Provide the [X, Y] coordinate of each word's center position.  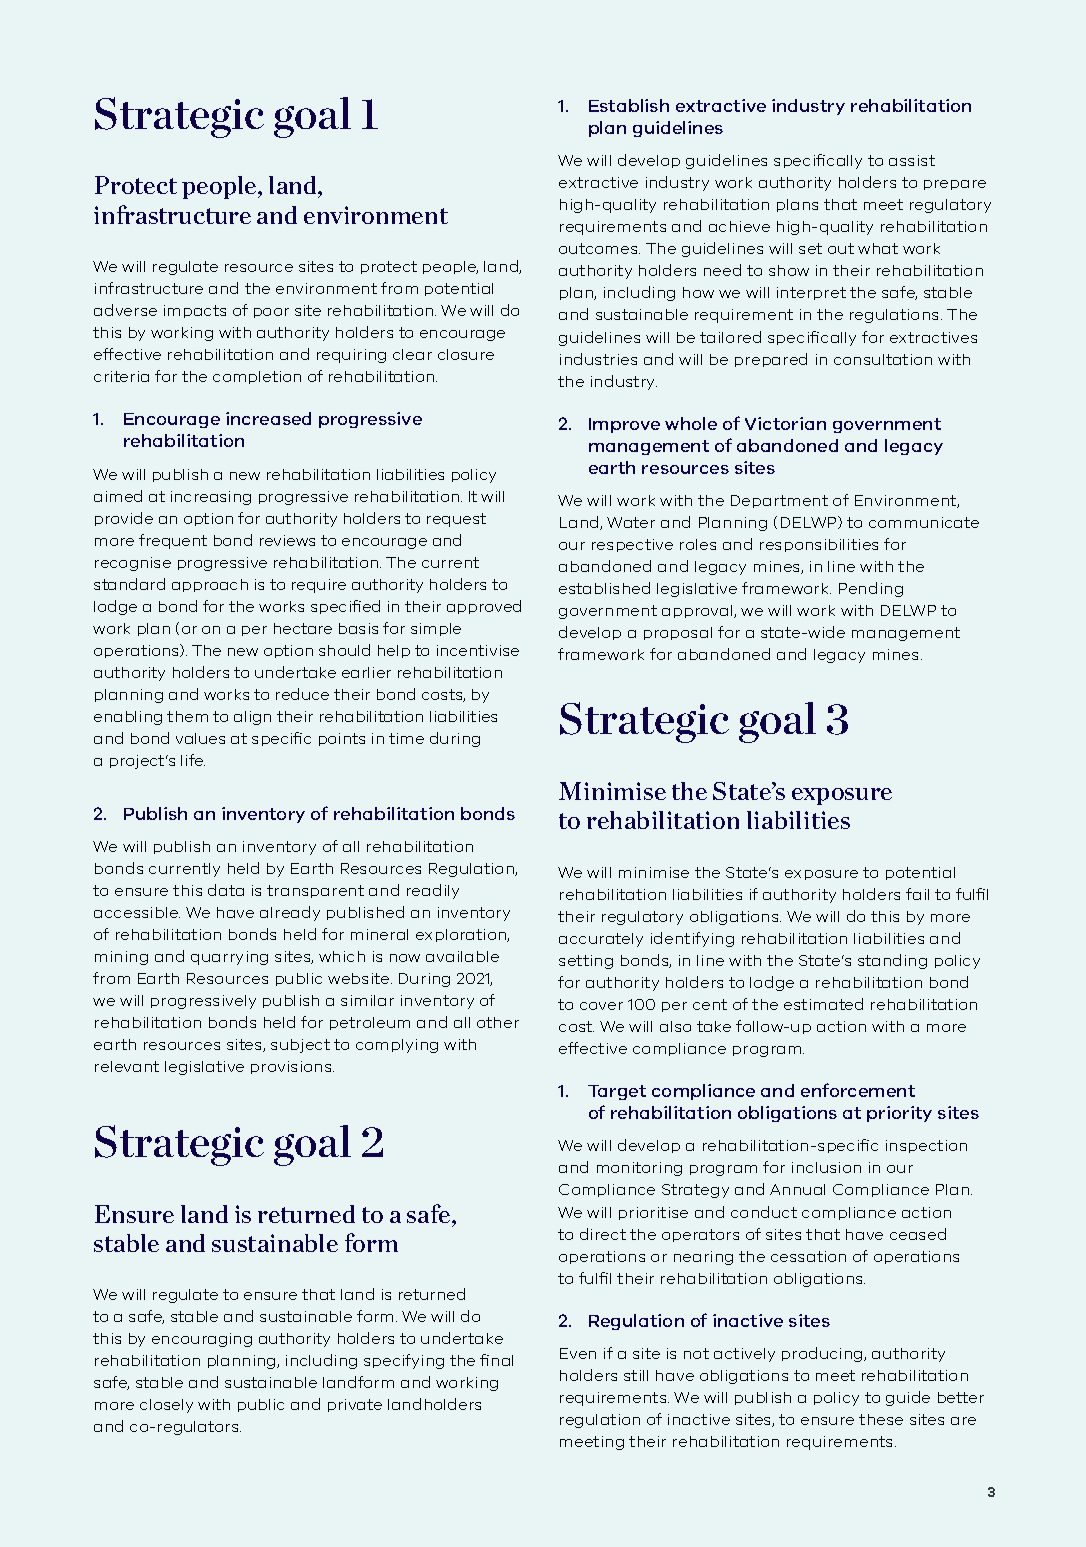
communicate [924, 522]
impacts [195, 311]
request [456, 520]
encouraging [202, 1340]
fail [917, 894]
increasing [211, 498]
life [193, 760]
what [878, 248]
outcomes [599, 248]
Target [617, 1092]
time [406, 738]
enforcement [858, 1090]
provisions [292, 1067]
